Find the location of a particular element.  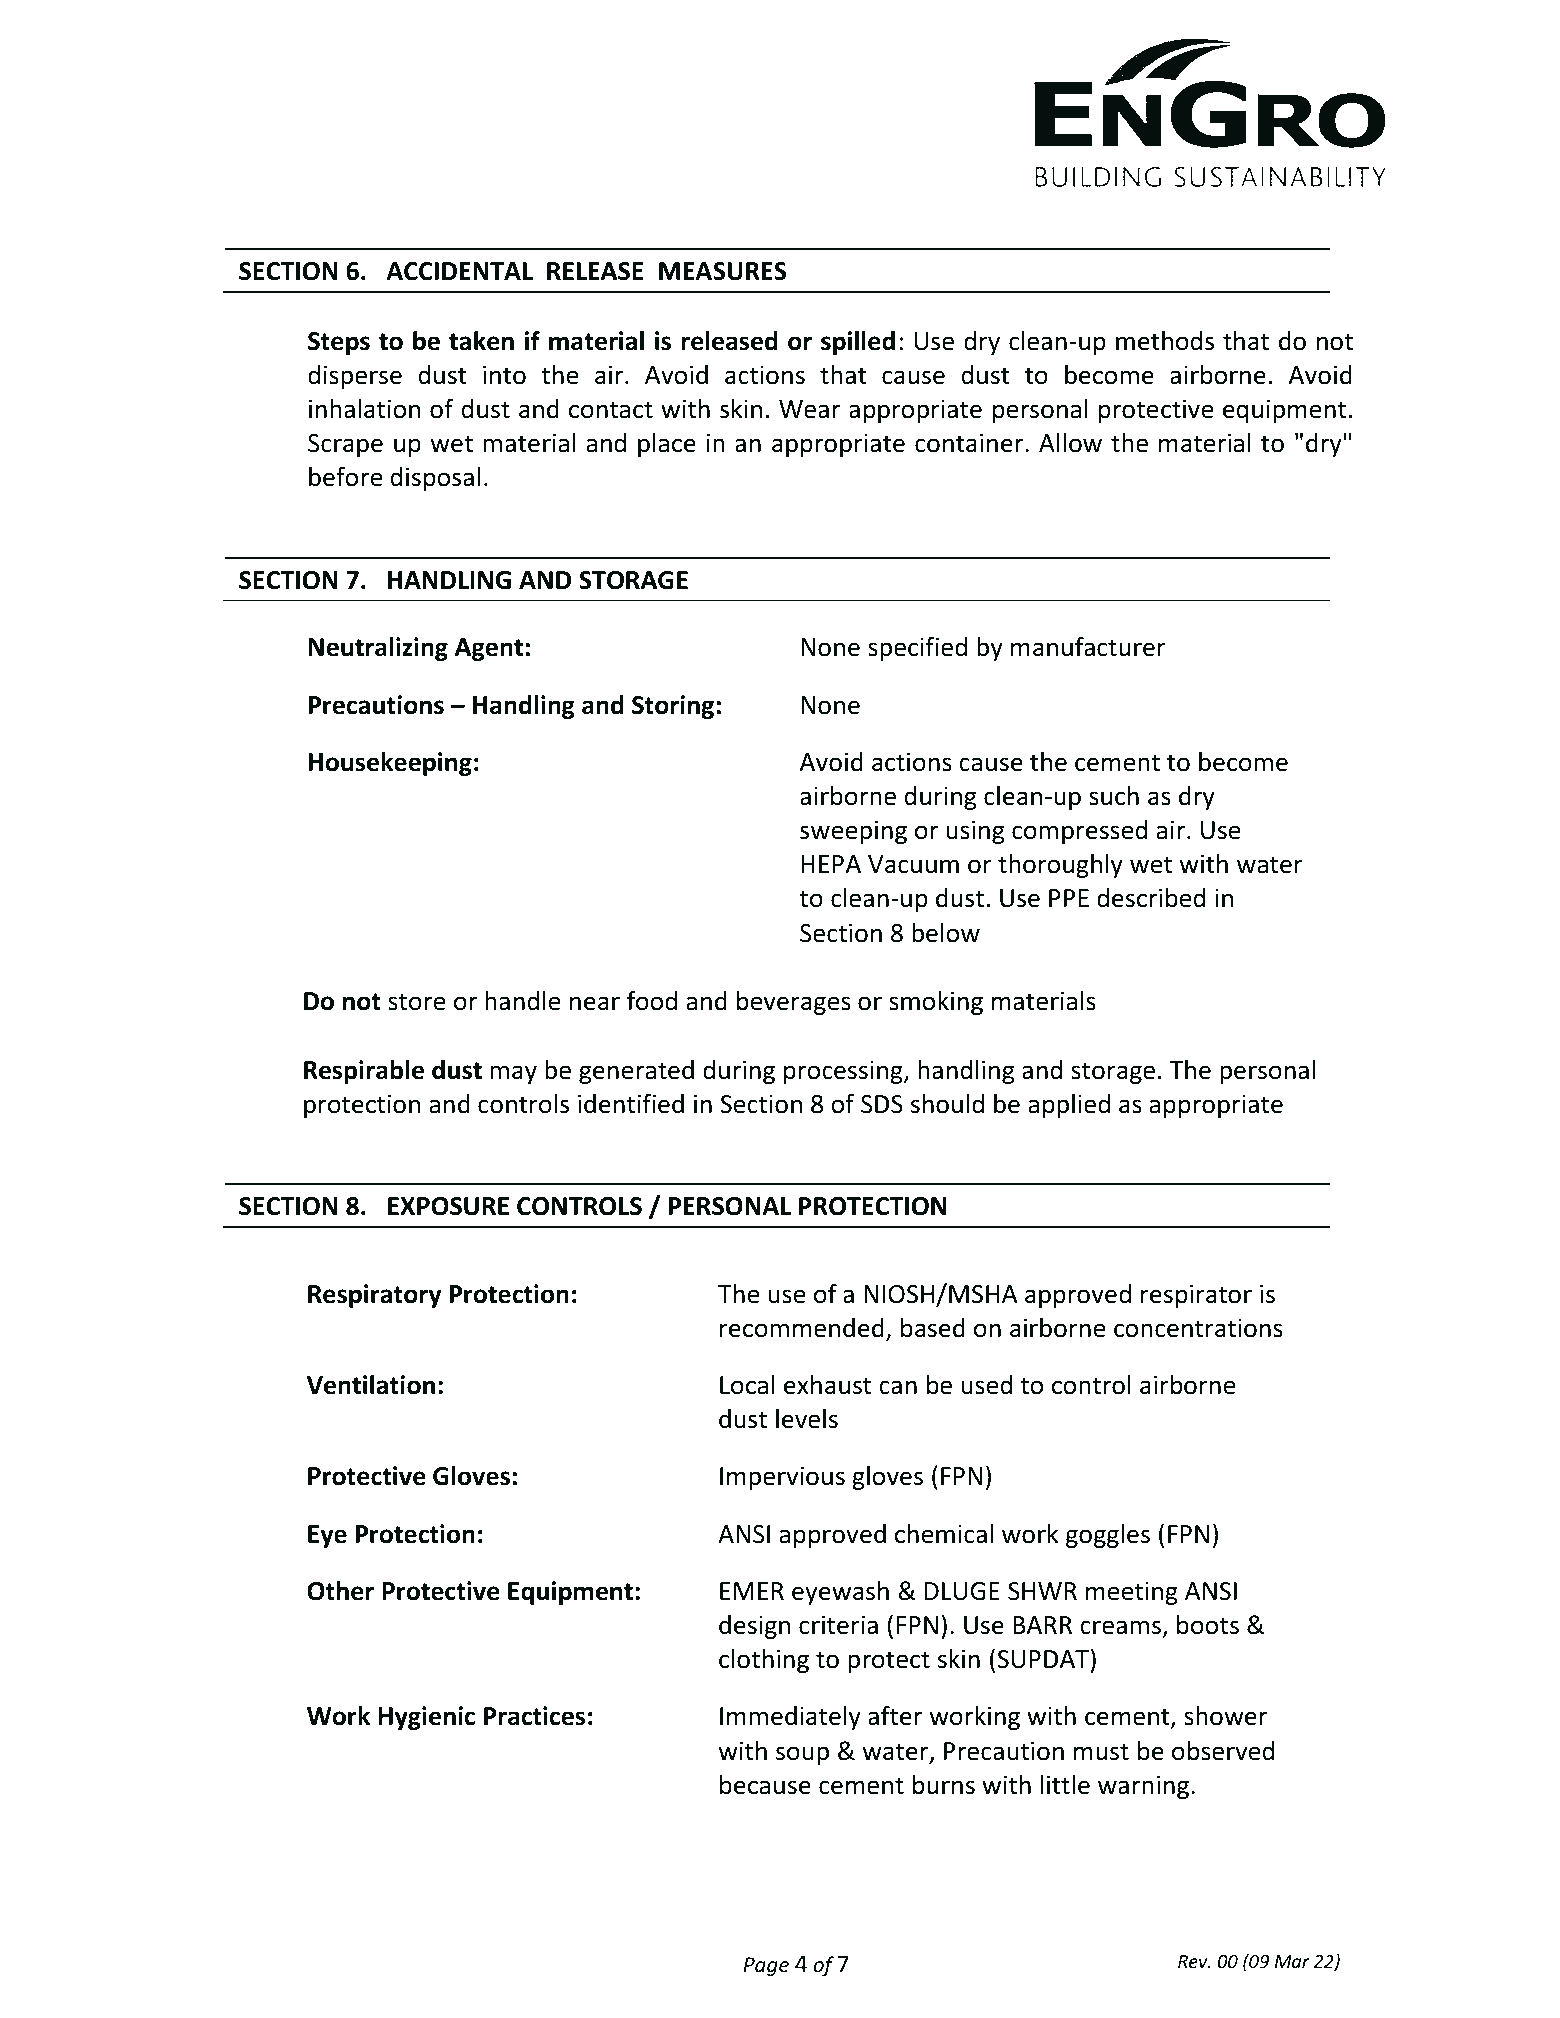

processing is located at coordinates (844, 1072).
